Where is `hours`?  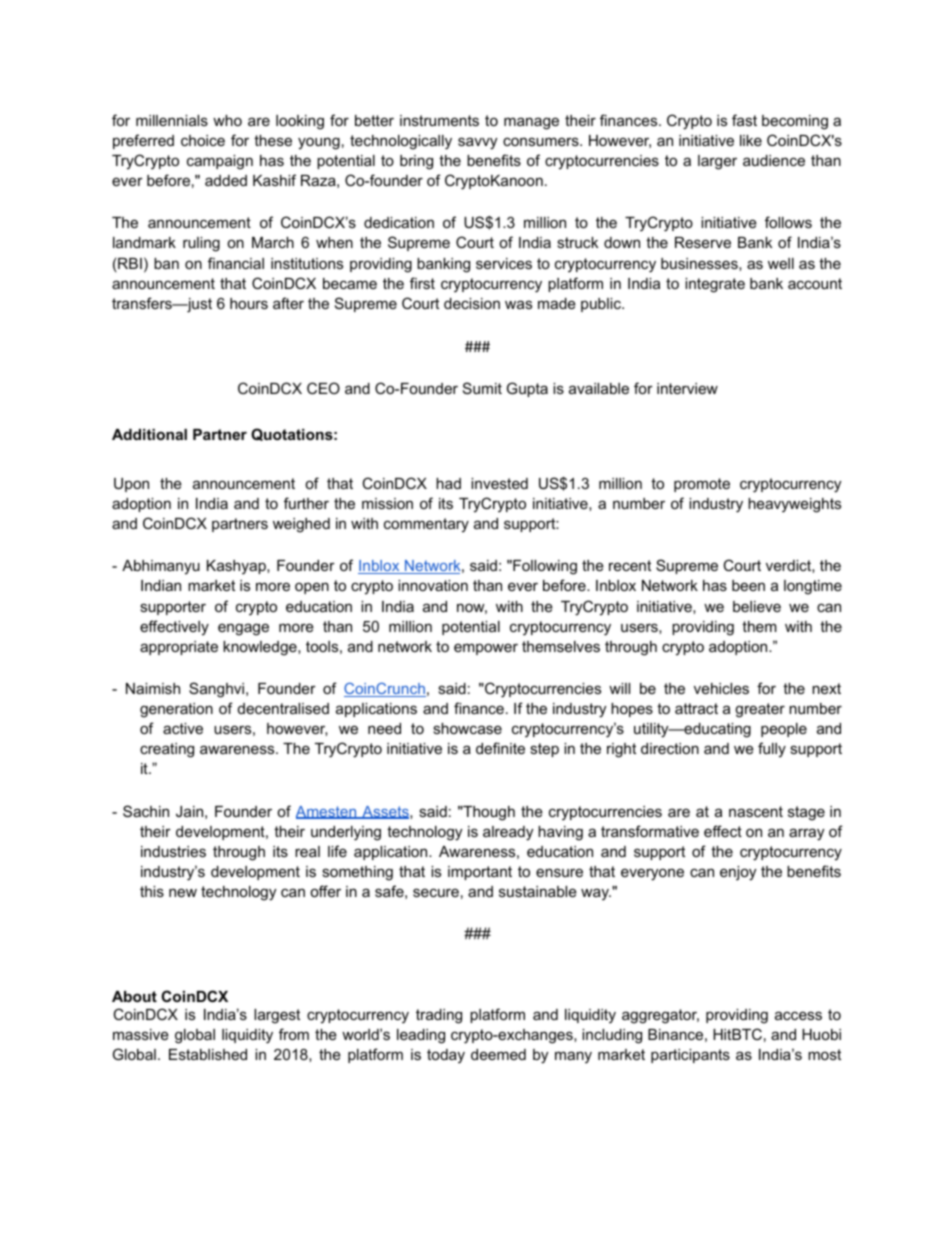
hours is located at coordinates (249, 303).
